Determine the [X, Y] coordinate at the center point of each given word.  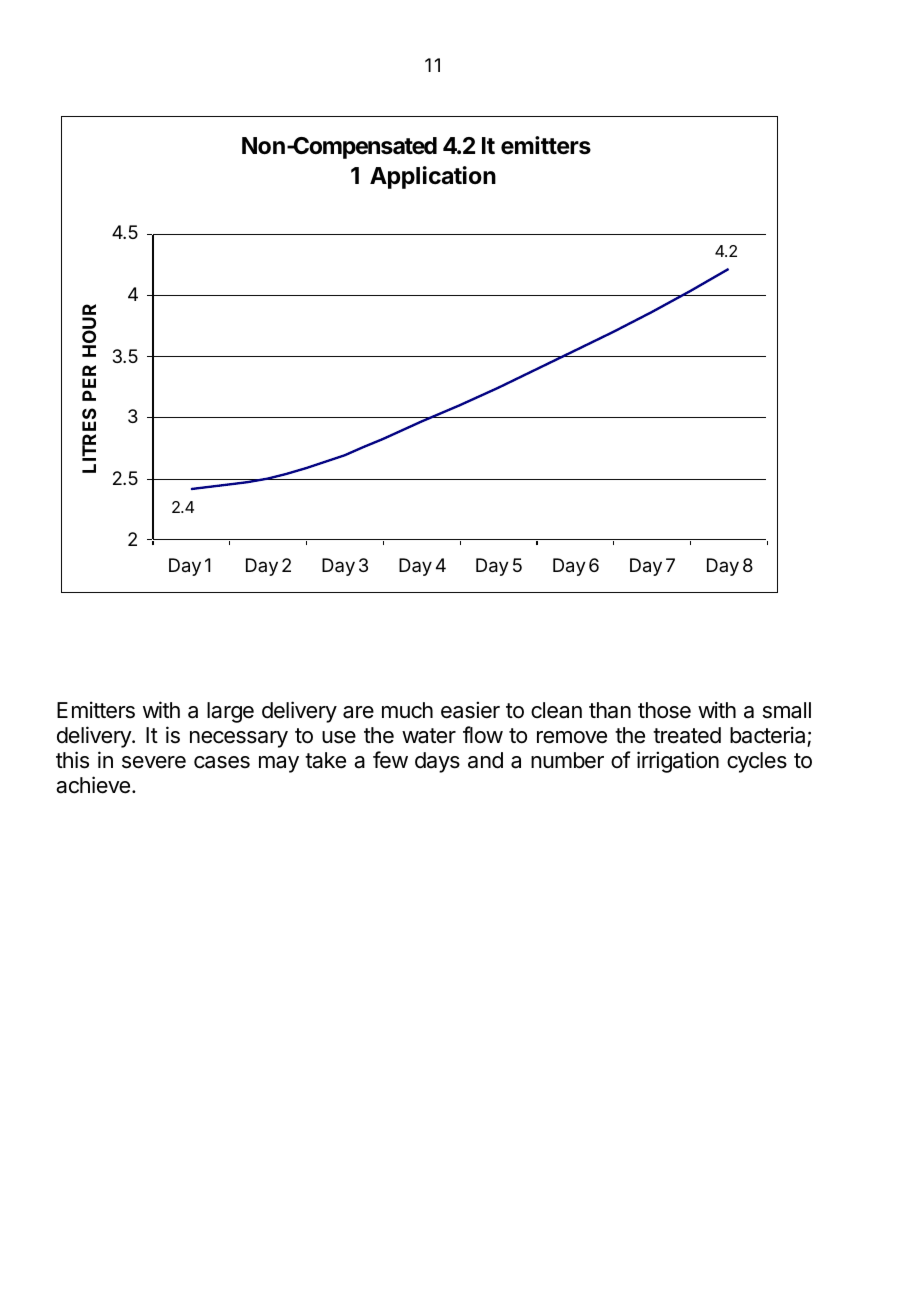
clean [556, 710]
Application [433, 177]
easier [470, 710]
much [407, 710]
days [437, 762]
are [358, 712]
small [787, 710]
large [230, 712]
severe [154, 762]
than [610, 710]
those [664, 710]
